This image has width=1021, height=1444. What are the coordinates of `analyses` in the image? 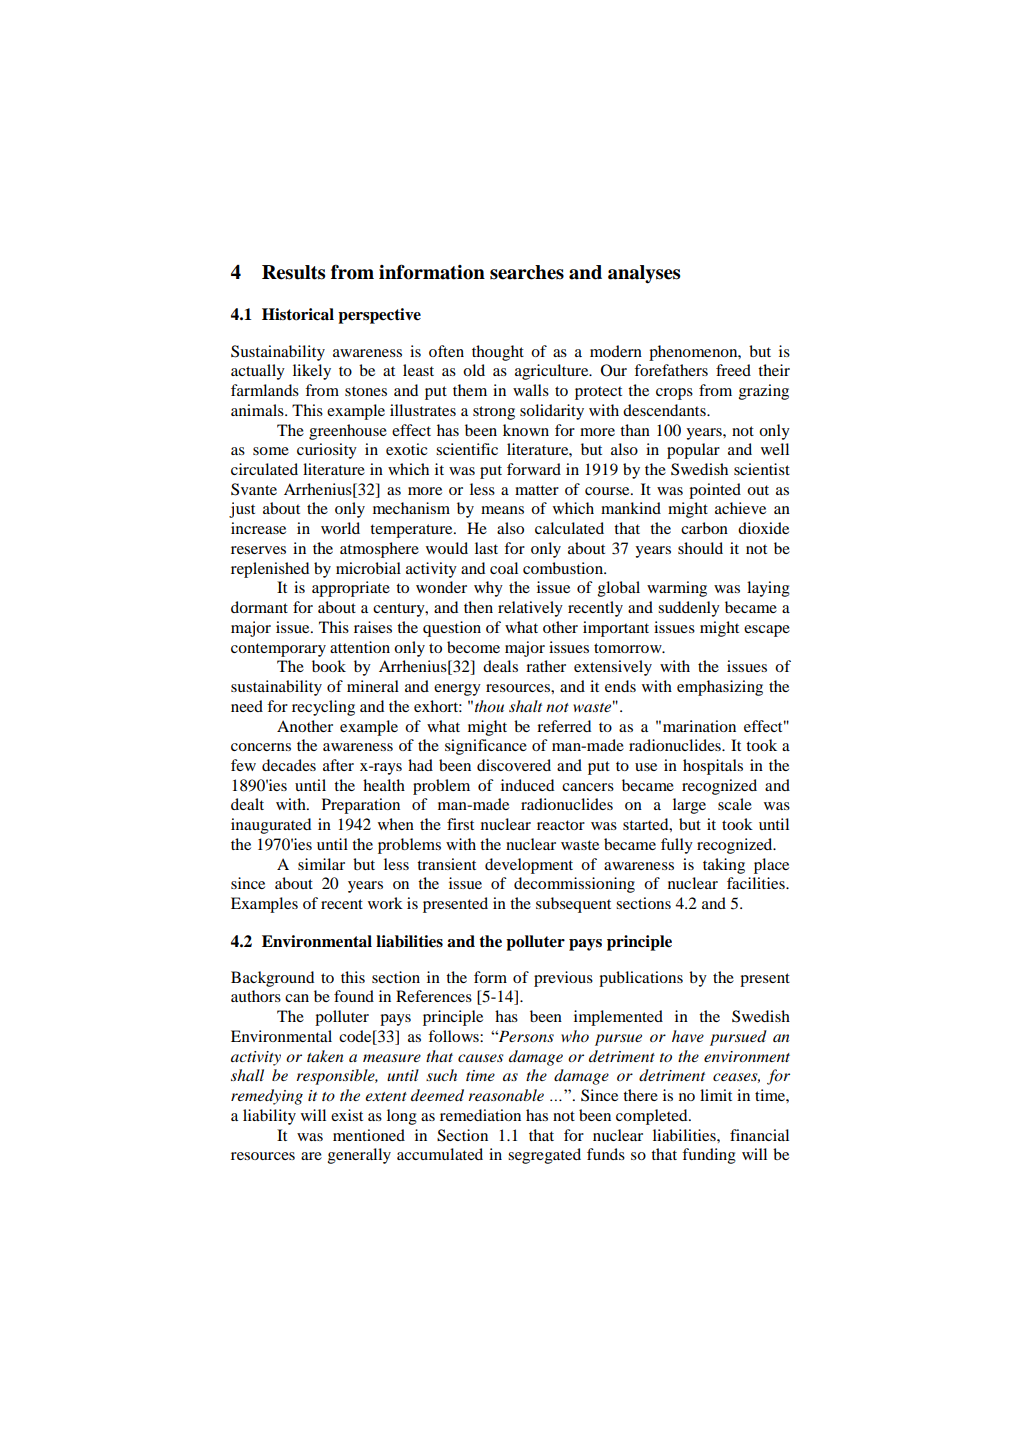 It's located at (644, 274).
